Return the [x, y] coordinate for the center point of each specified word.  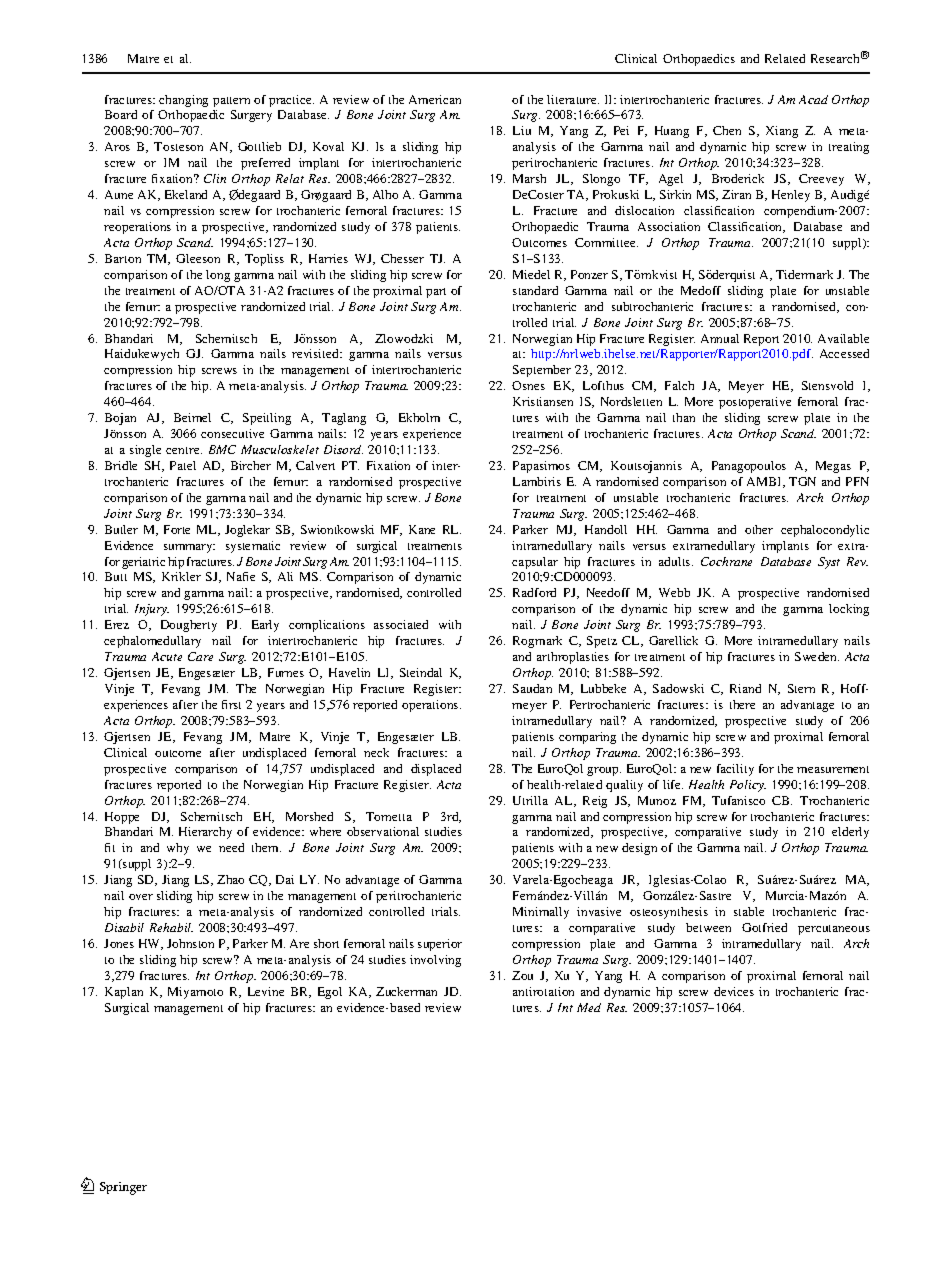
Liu [522, 130]
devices [734, 991]
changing [183, 101]
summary [189, 548]
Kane [422, 529]
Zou [522, 975]
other [759, 529]
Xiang [782, 132]
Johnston [190, 943]
